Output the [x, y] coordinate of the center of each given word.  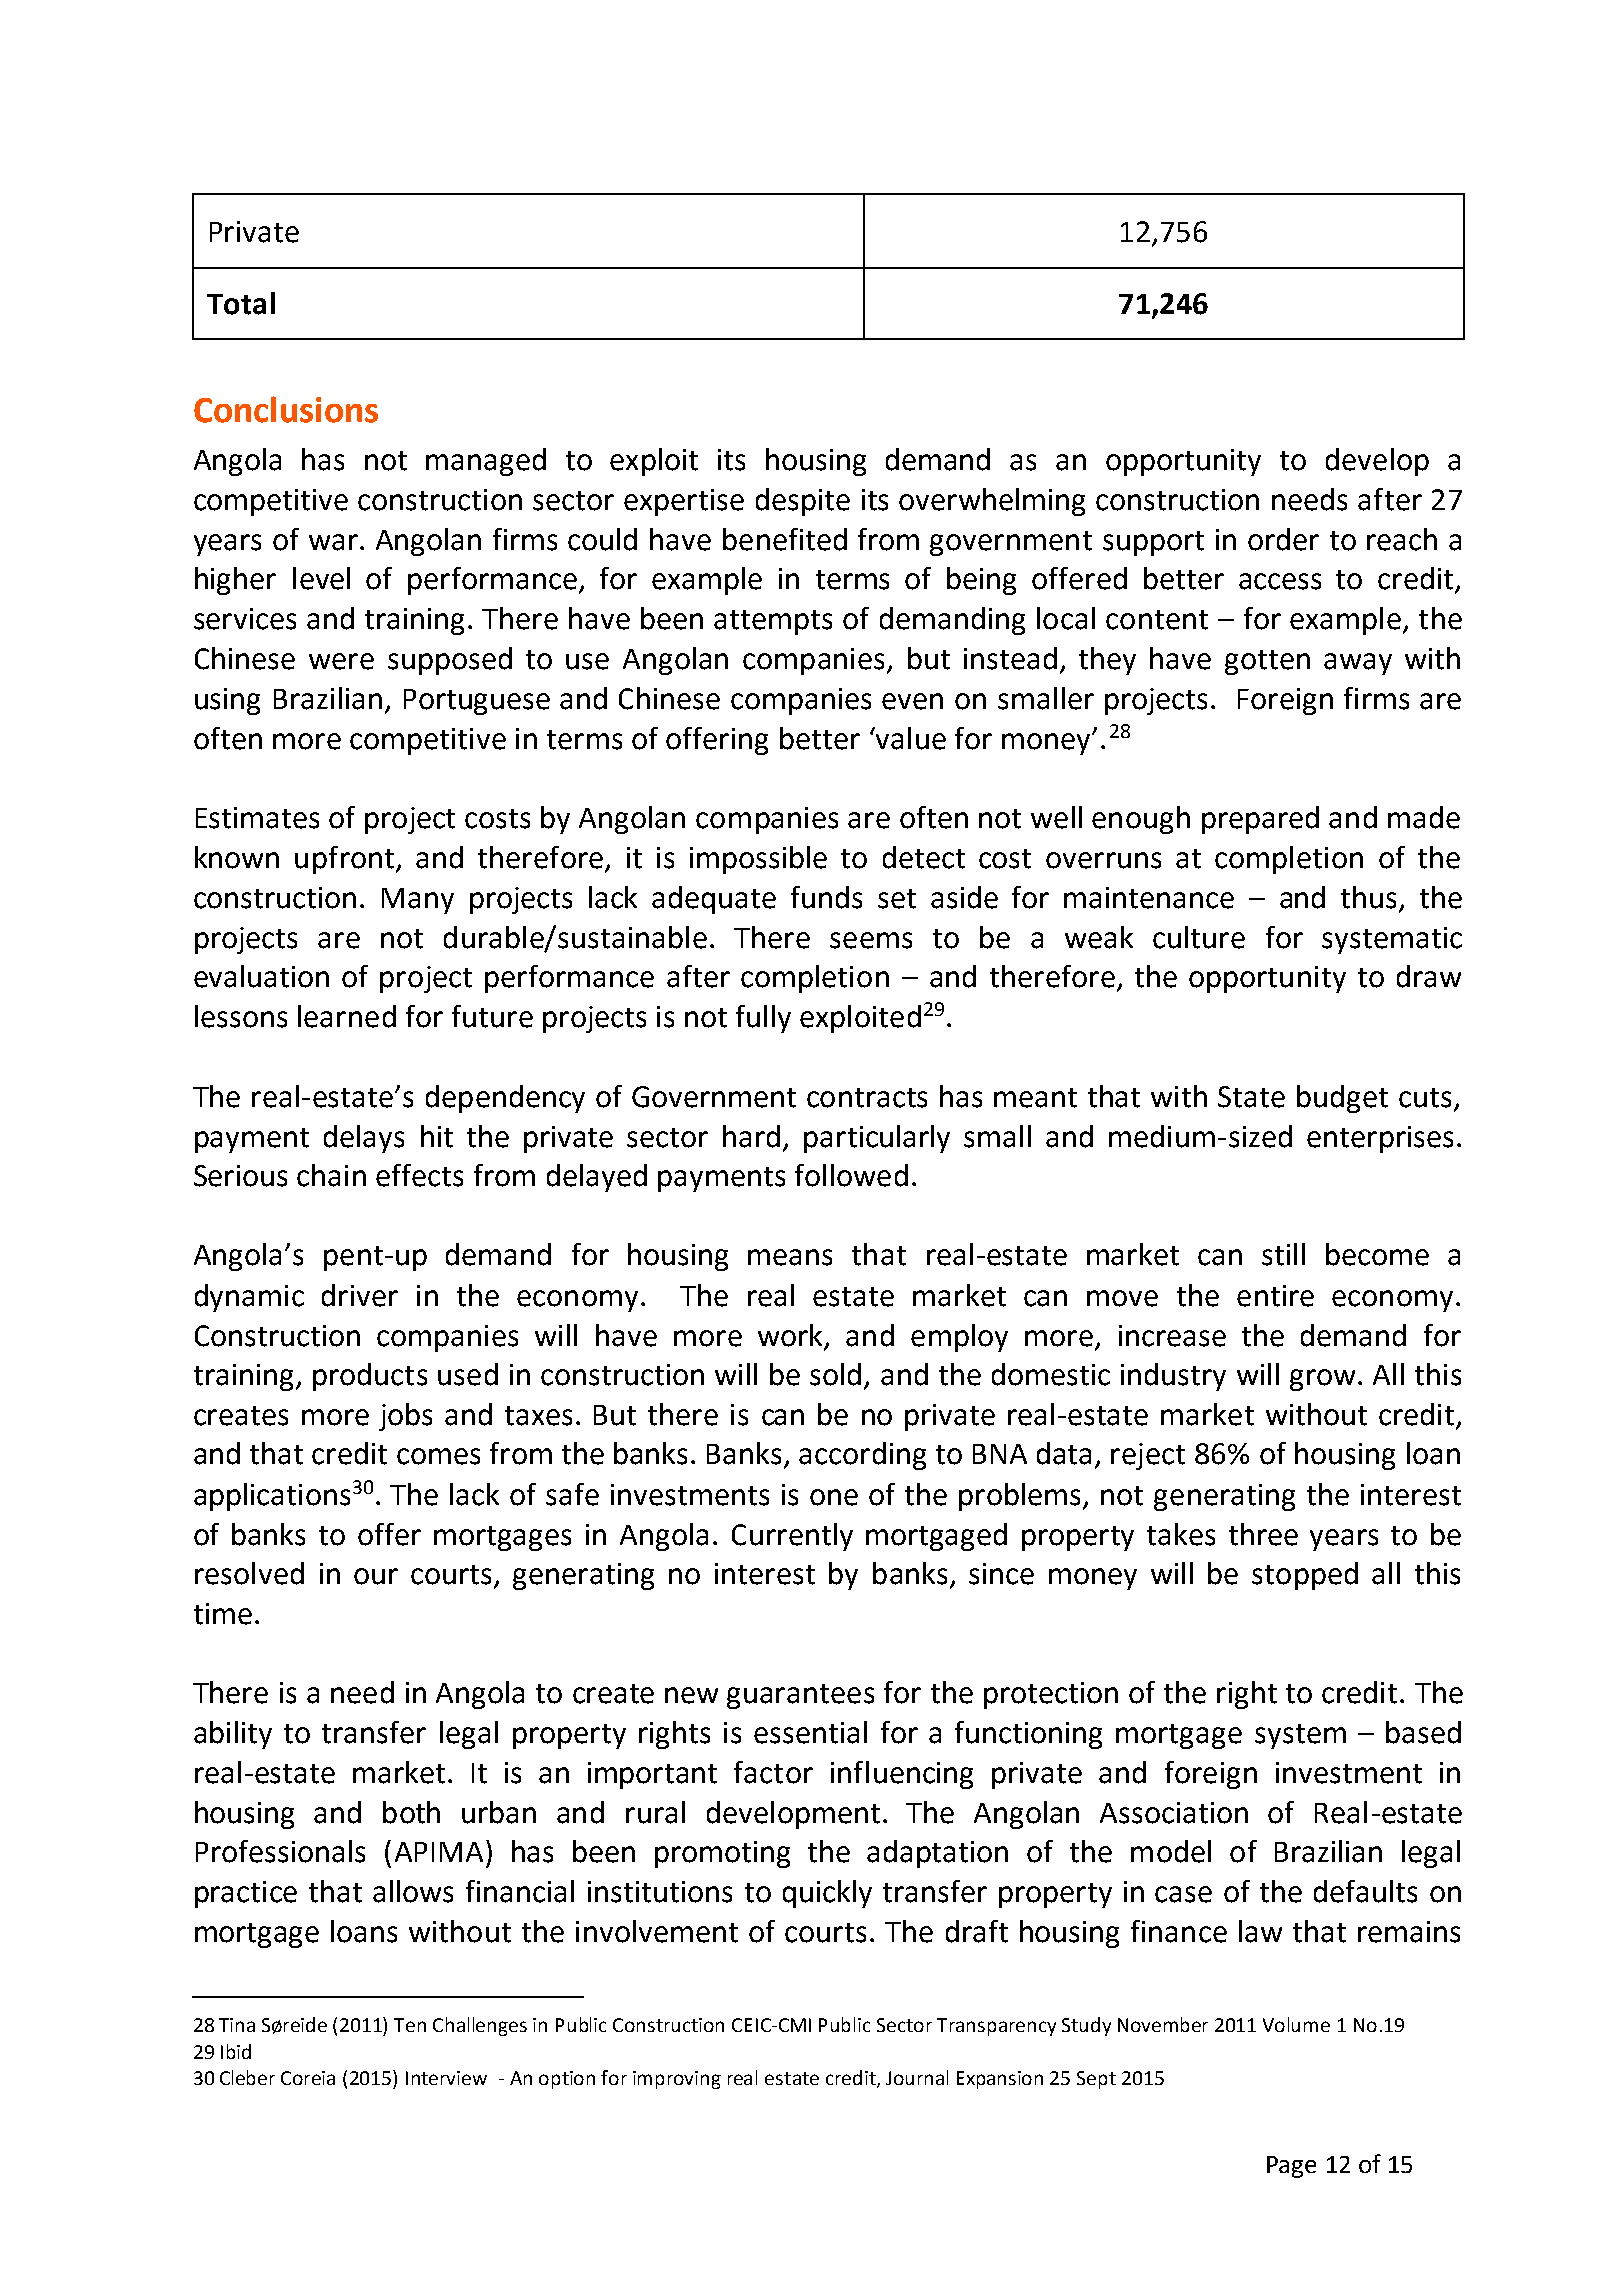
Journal [917, 2077]
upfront [344, 860]
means [790, 1257]
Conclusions [286, 409]
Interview [446, 2078]
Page [1291, 2167]
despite [803, 502]
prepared [1260, 820]
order [1283, 539]
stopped [1305, 1576]
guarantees [800, 1696]
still [1283, 1254]
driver [360, 1295]
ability [233, 1735]
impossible [758, 860]
